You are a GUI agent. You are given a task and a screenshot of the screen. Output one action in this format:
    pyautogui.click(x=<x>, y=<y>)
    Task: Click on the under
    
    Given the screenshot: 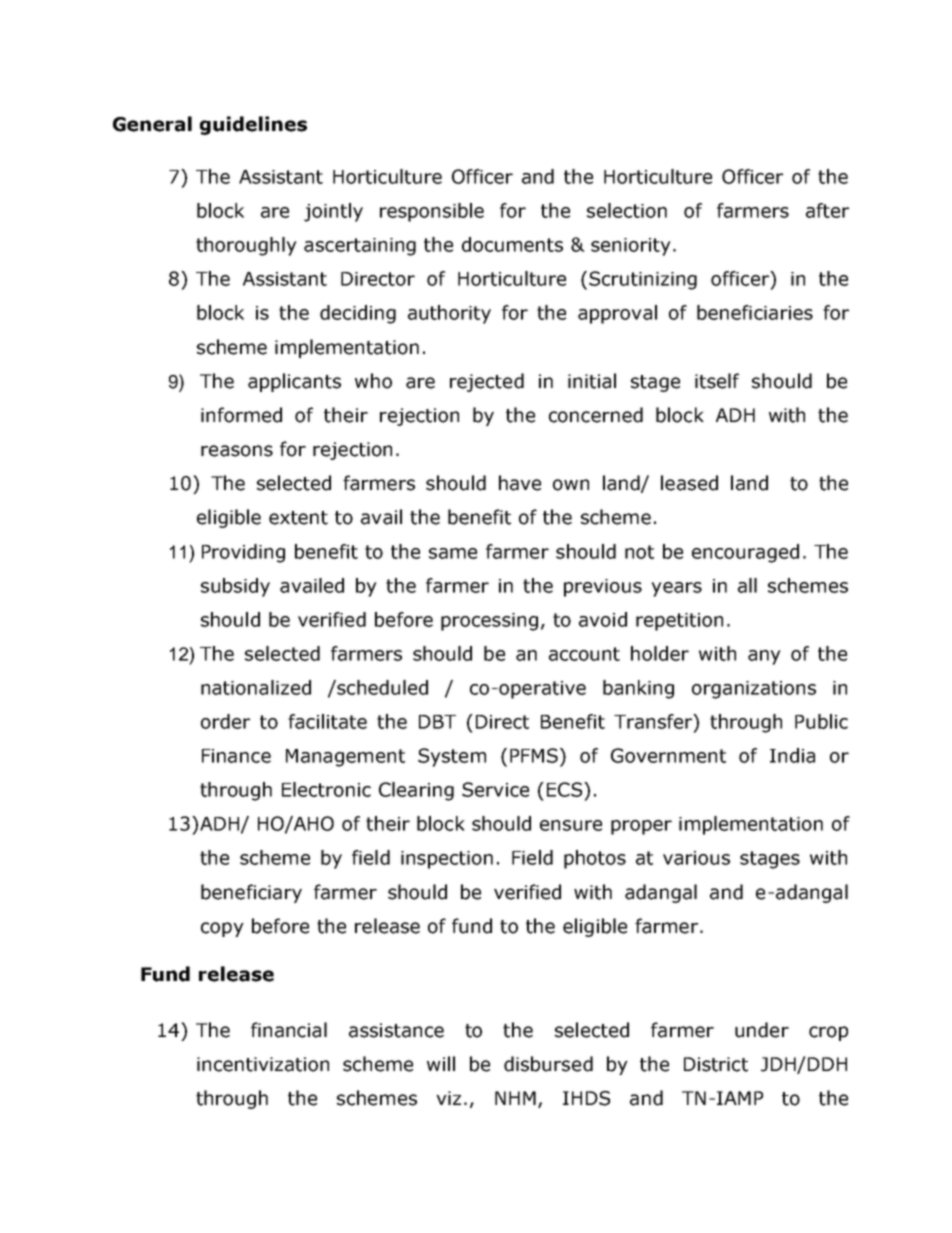 What is the action you would take?
    pyautogui.click(x=762, y=1030)
